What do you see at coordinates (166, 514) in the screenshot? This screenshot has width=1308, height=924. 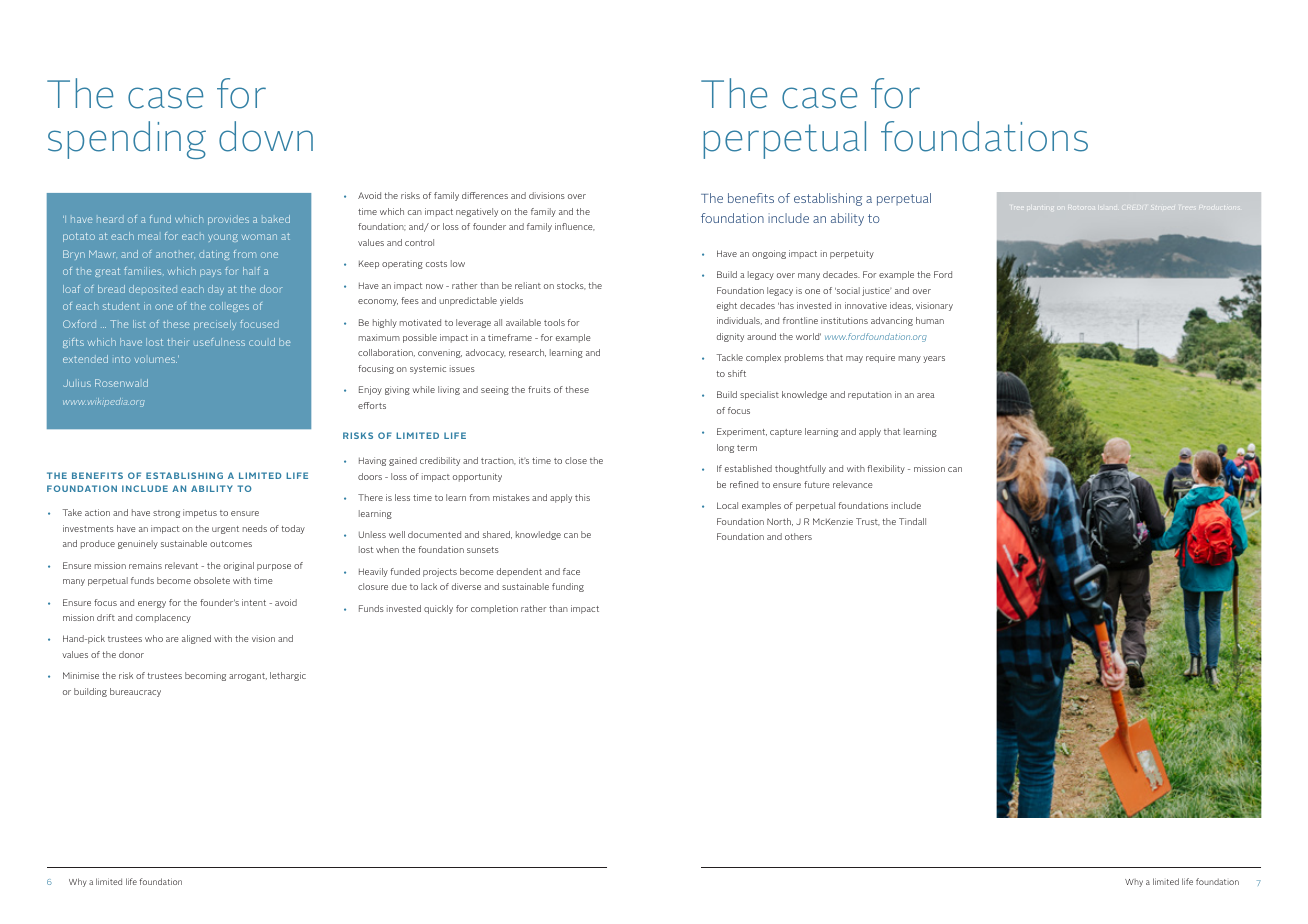 I see `strong` at bounding box center [166, 514].
